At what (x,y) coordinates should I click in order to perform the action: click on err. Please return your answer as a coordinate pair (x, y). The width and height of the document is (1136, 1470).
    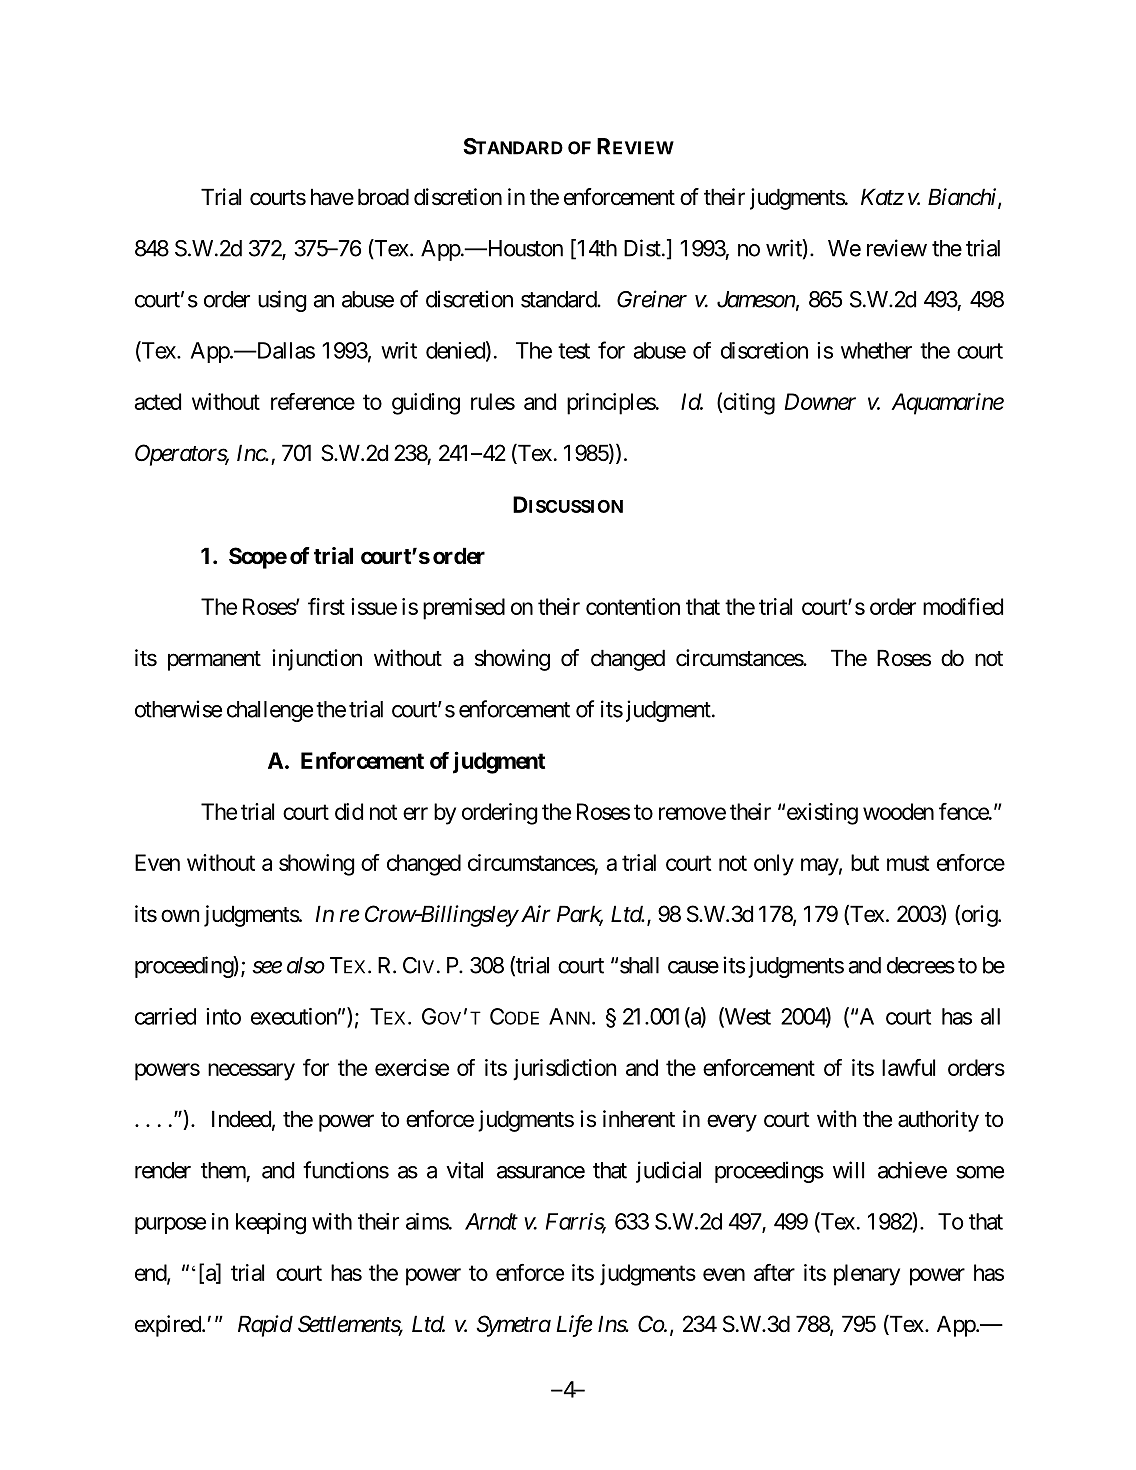
    Looking at the image, I should click on (415, 813).
